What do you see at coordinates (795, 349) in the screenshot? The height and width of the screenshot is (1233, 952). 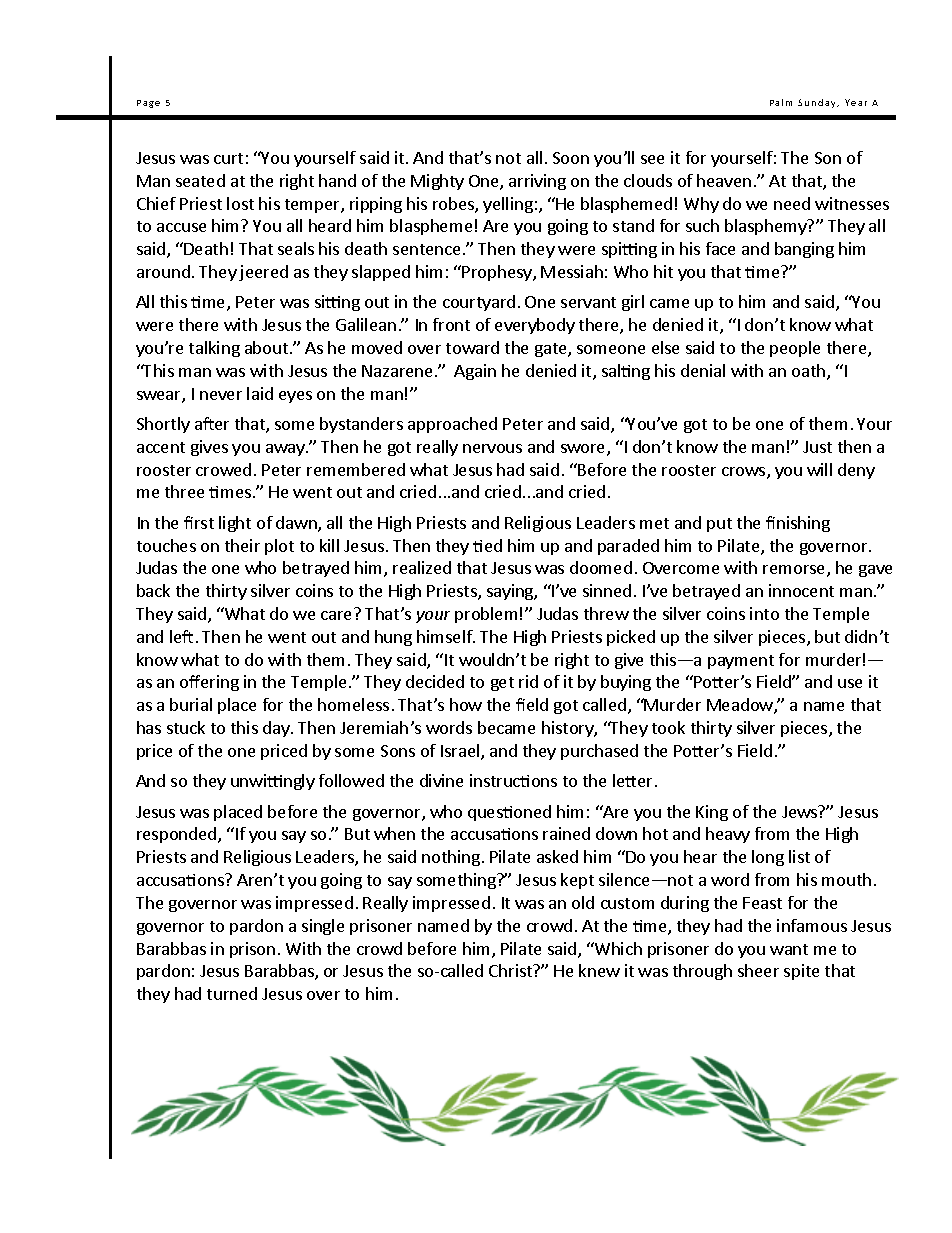 I see `people` at bounding box center [795, 349].
